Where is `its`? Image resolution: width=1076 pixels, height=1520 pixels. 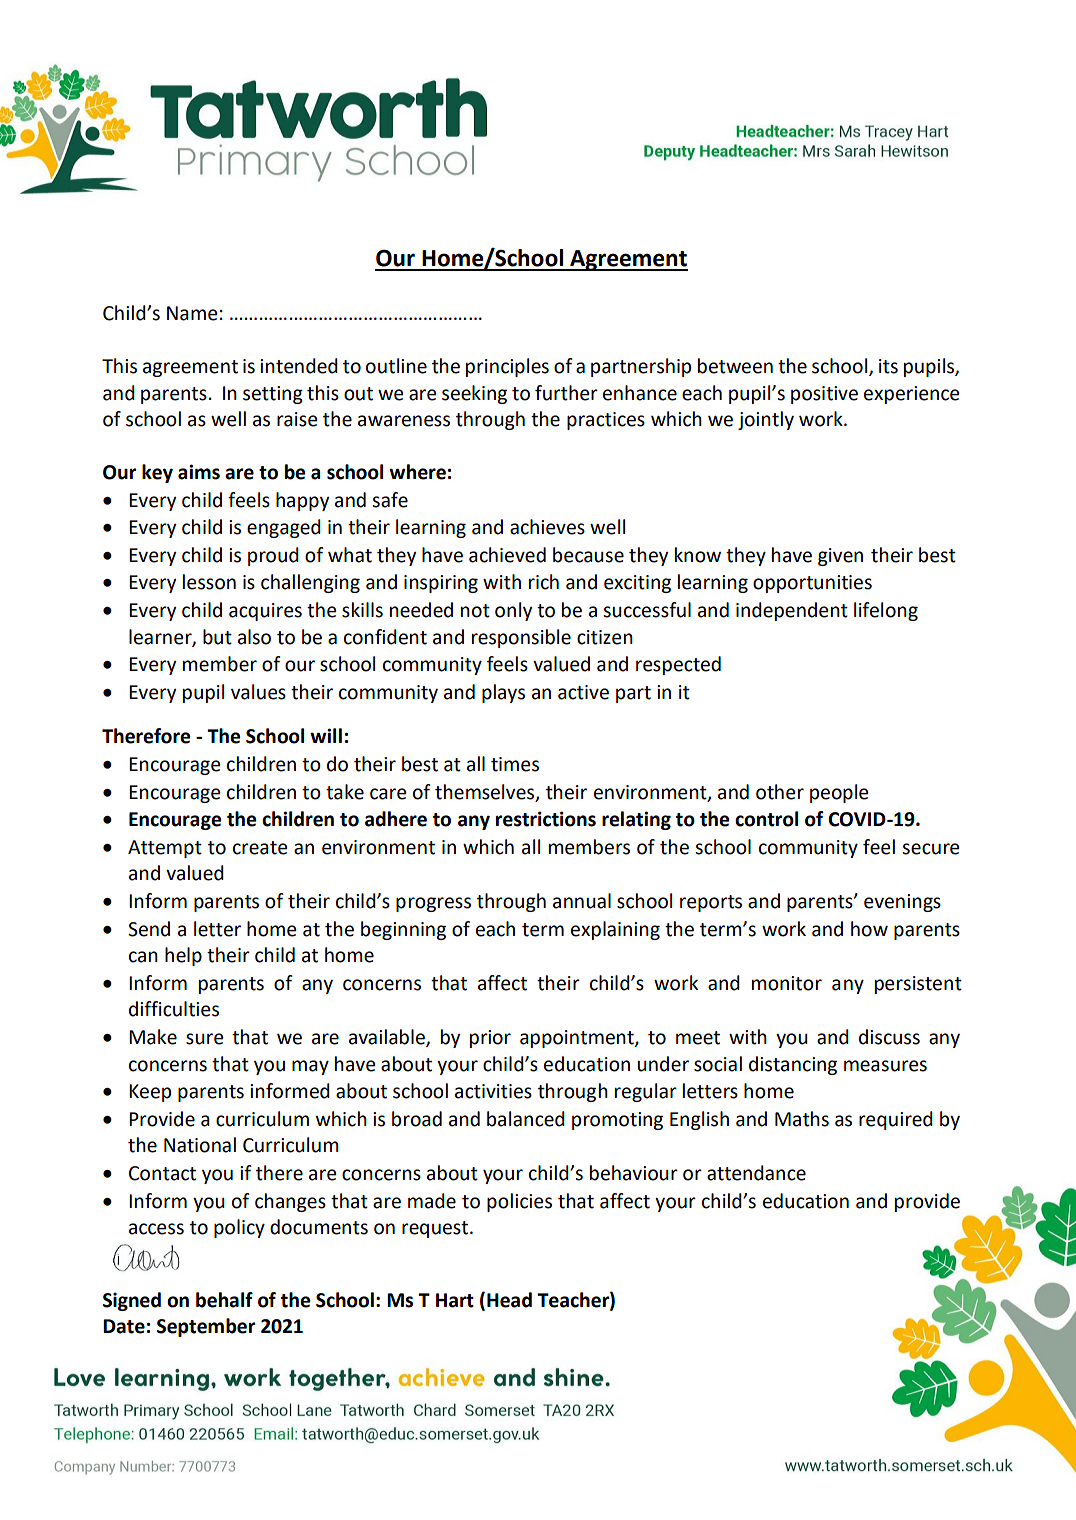
its is located at coordinates (888, 366).
